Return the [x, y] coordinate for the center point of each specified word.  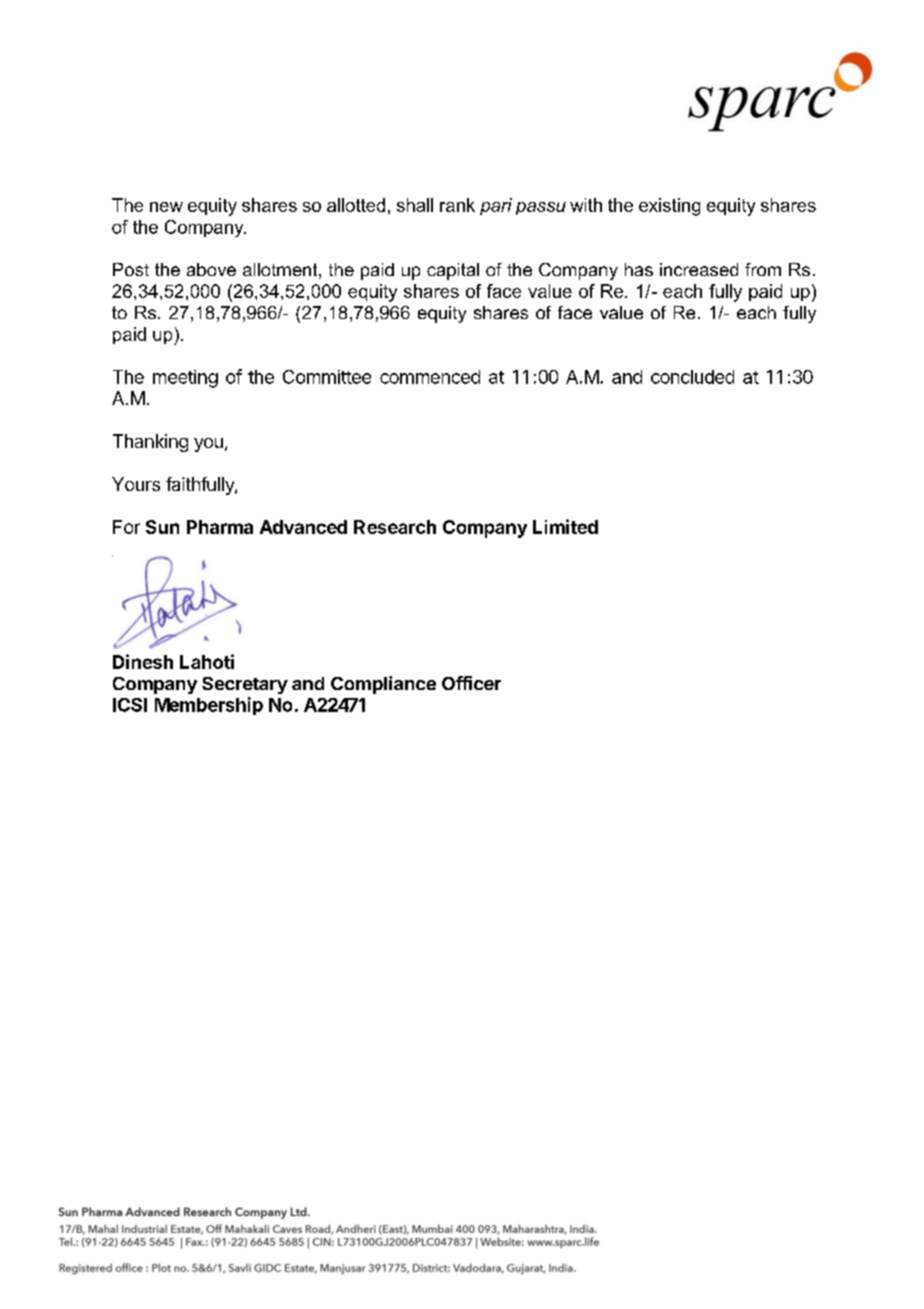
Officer [471, 683]
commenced [430, 377]
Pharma [220, 527]
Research [395, 527]
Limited [565, 526]
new [166, 207]
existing [669, 207]
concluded [692, 377]
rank [457, 205]
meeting [185, 379]
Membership [209, 706]
